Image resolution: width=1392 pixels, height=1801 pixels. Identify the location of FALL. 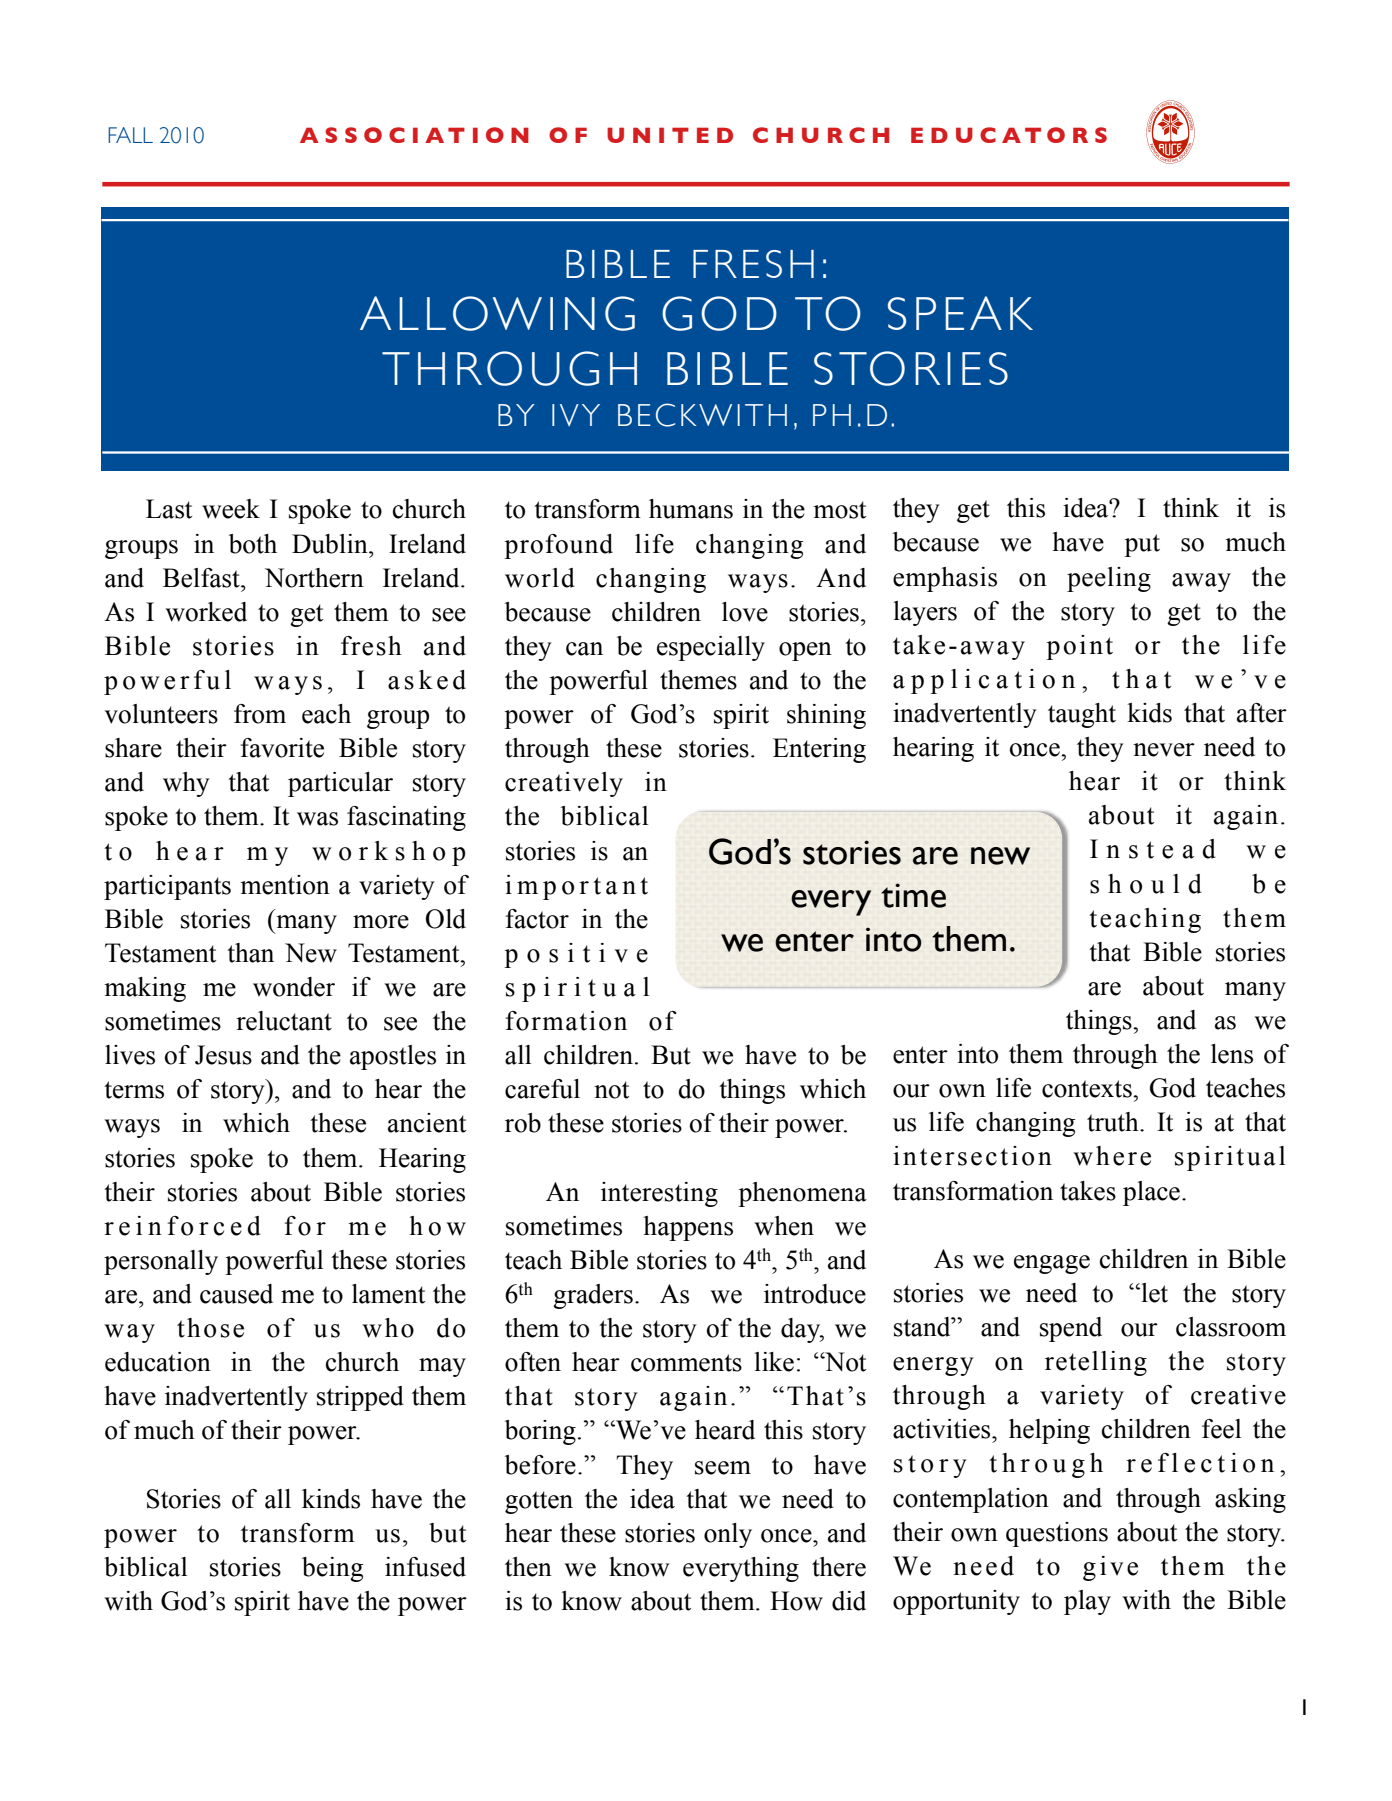
(130, 135).
